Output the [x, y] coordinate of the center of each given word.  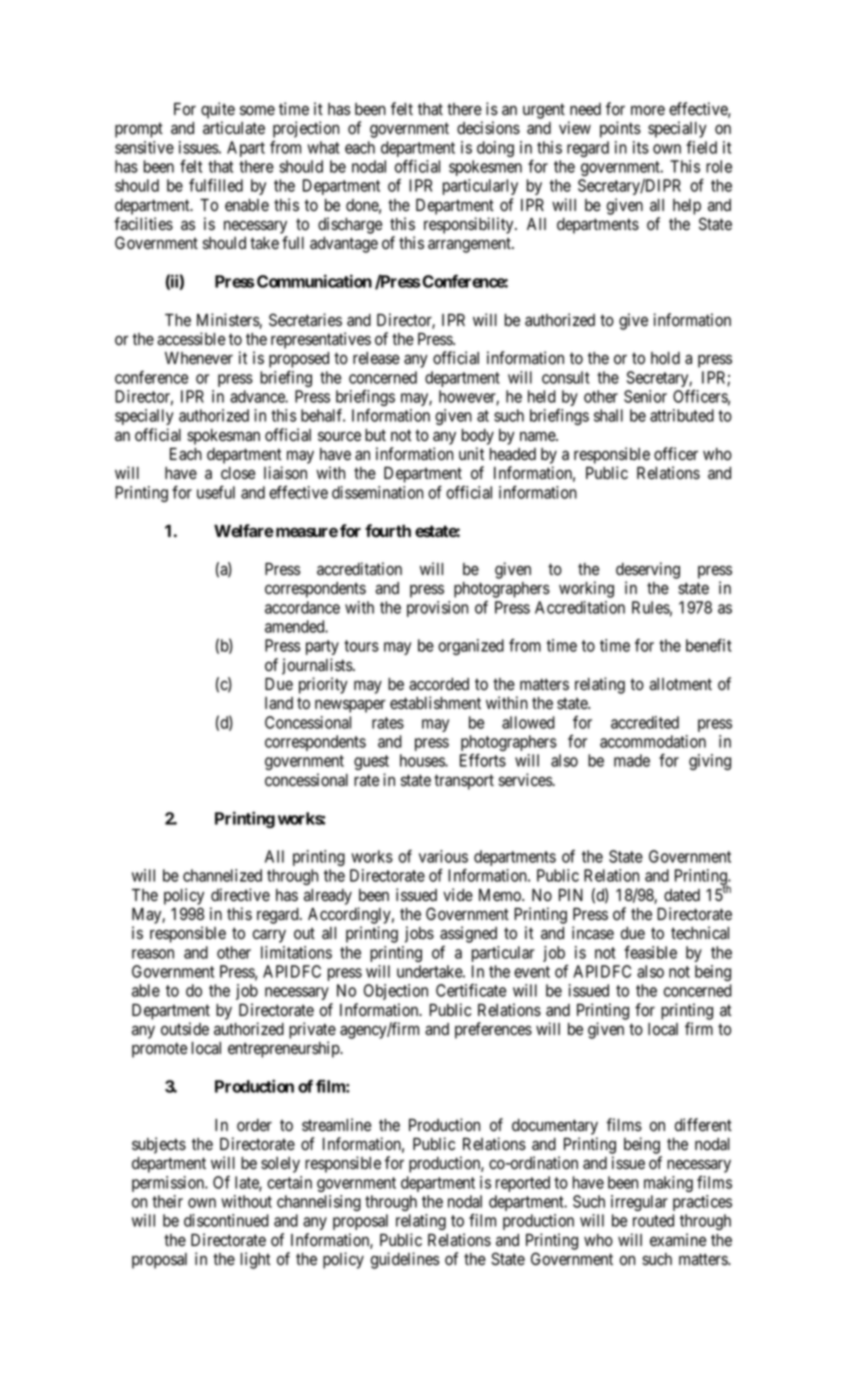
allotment [680, 684]
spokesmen [485, 168]
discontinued [226, 1220]
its [641, 147]
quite [218, 110]
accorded [439, 684]
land [279, 703]
